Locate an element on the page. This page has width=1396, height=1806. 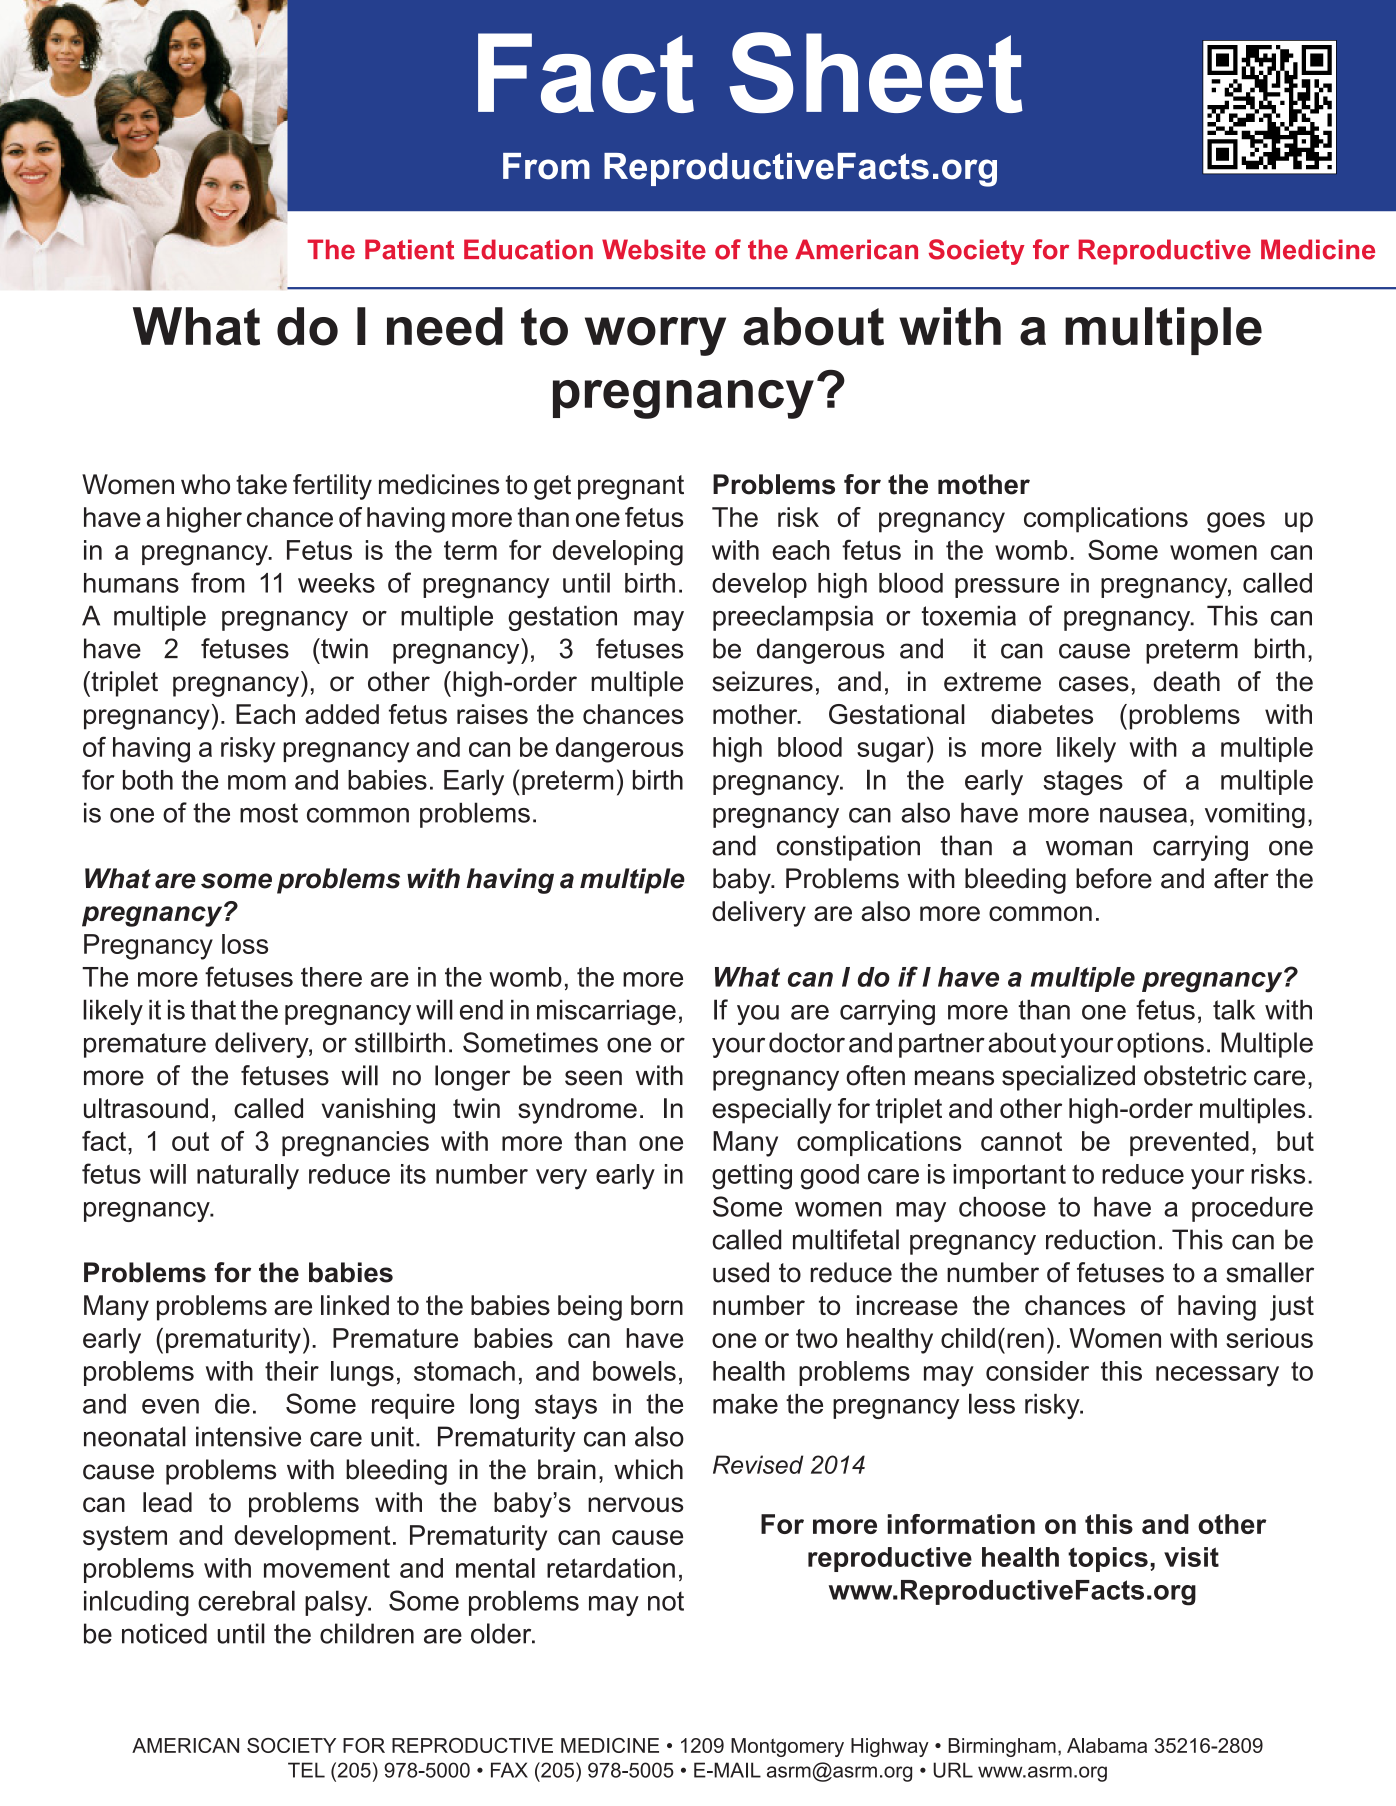
Sheet is located at coordinates (876, 72).
